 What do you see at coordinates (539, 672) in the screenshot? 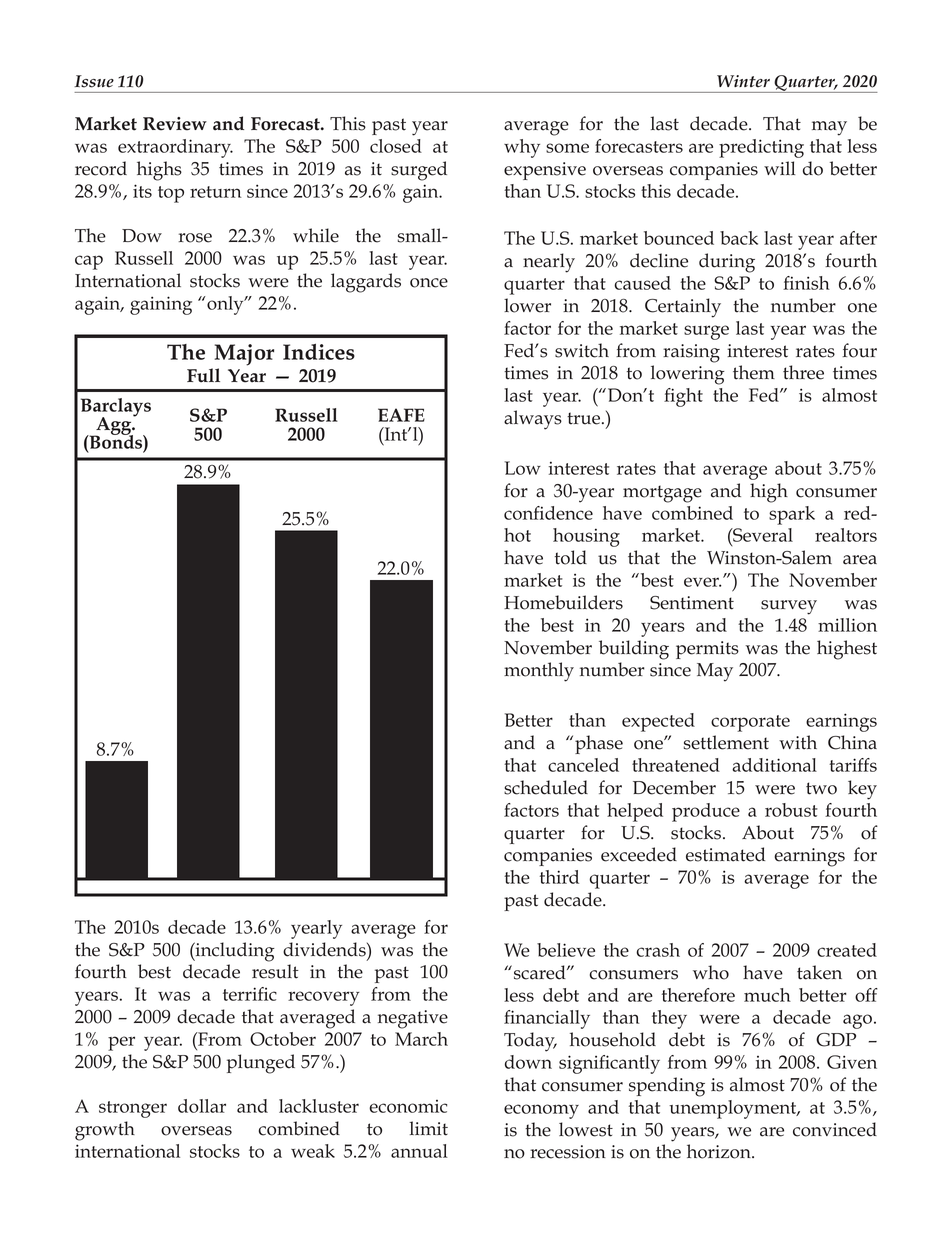
I see `monthly` at bounding box center [539, 672].
